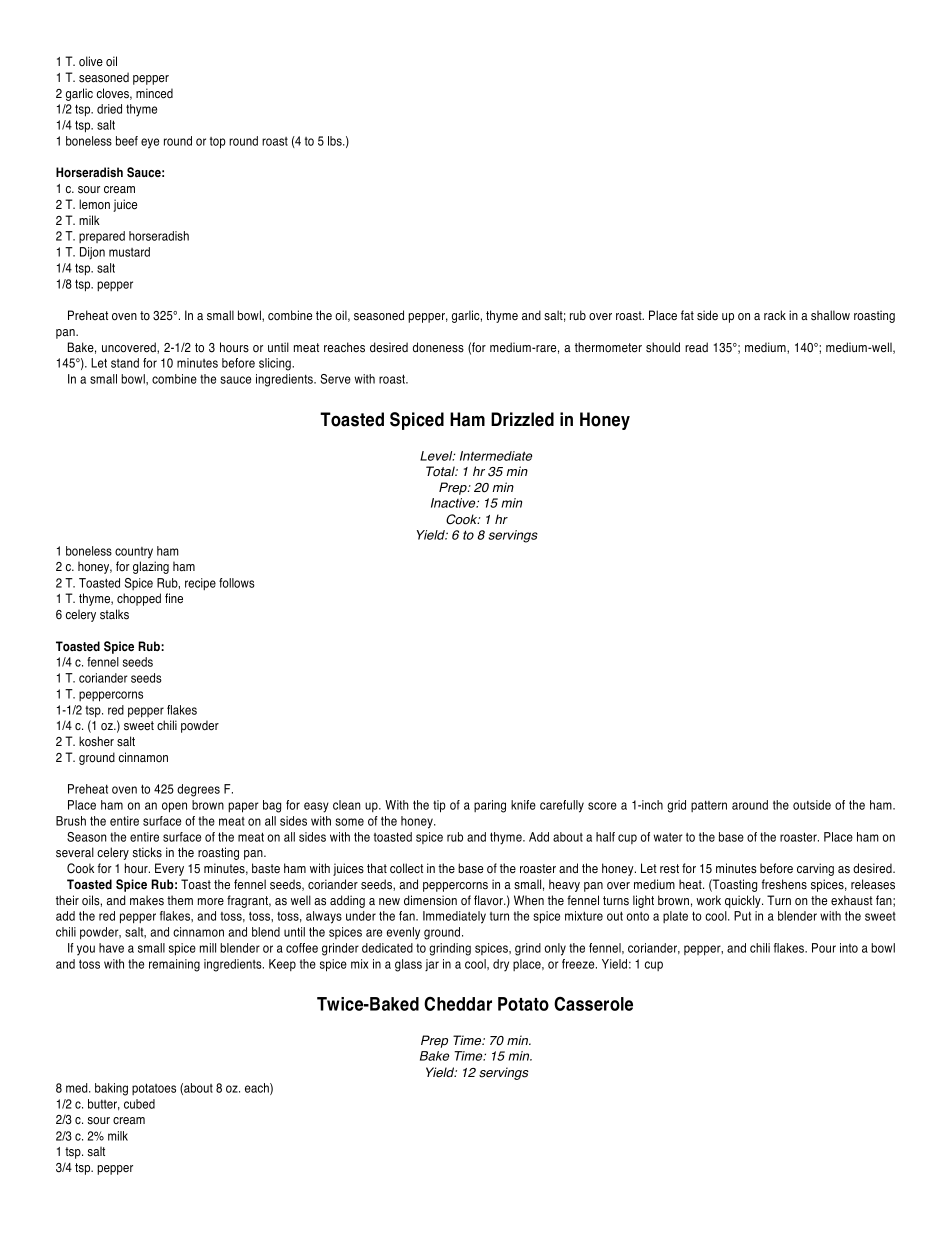 This page has height=1233, width=952. What do you see at coordinates (458, 1004) in the page?
I see `Cheddar` at bounding box center [458, 1004].
